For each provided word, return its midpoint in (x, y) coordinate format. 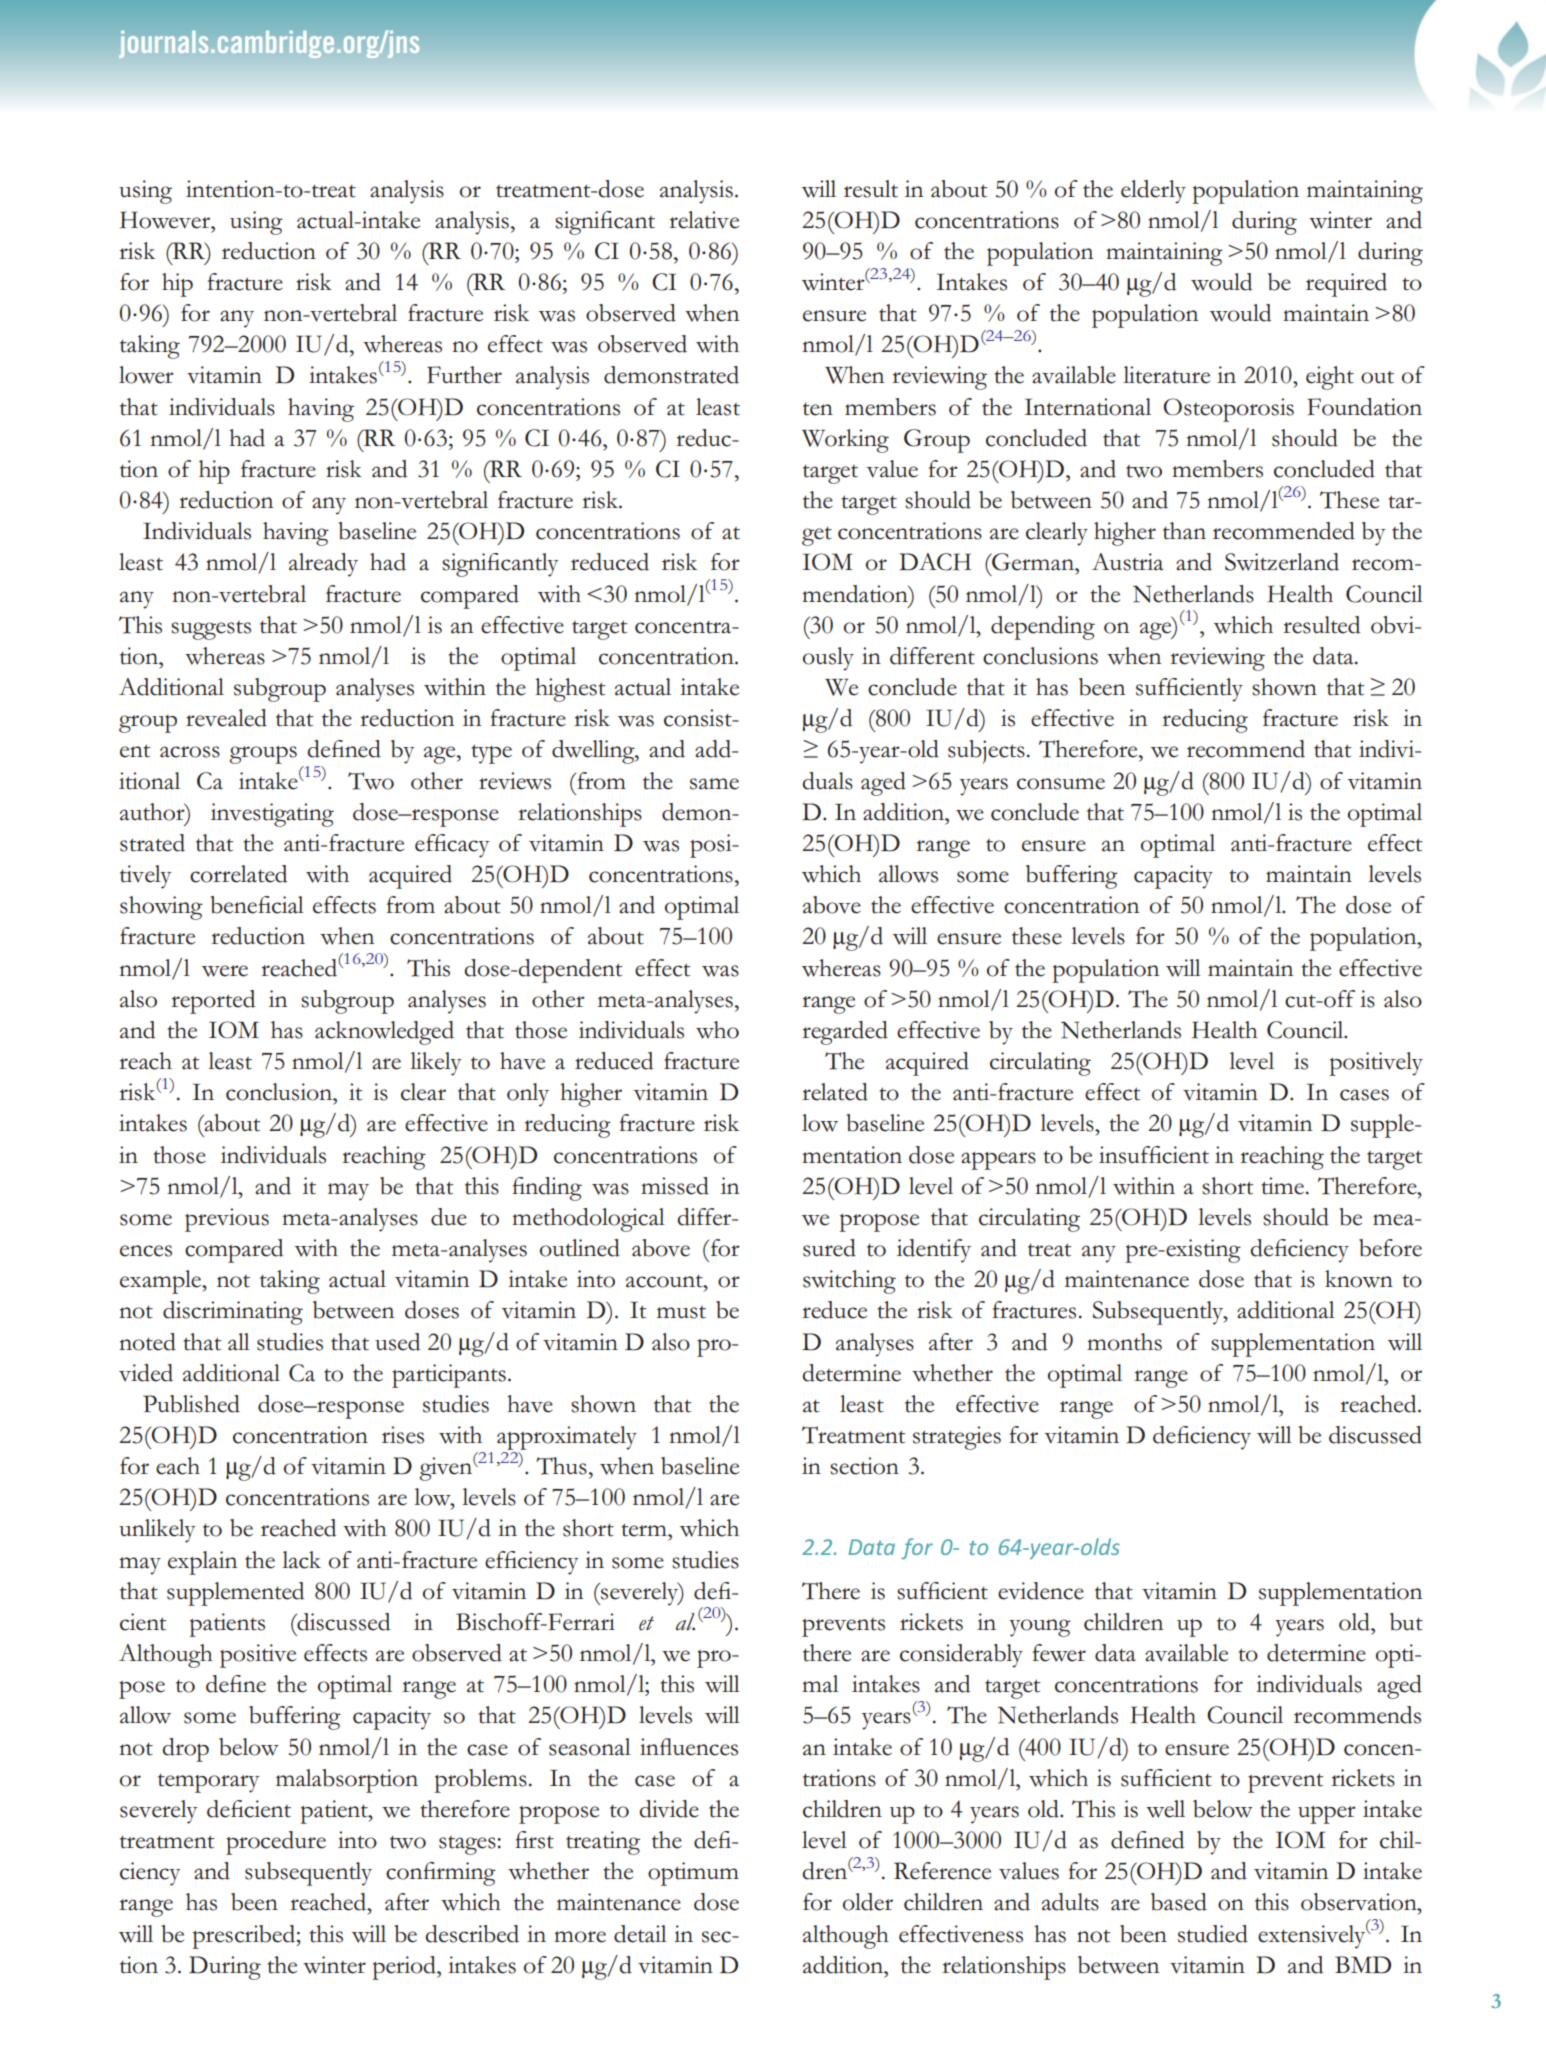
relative (704, 220)
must (681, 1312)
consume (1061, 784)
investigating (272, 815)
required (1346, 285)
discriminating (233, 1313)
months (1124, 1342)
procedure (276, 1843)
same (714, 784)
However (166, 220)
